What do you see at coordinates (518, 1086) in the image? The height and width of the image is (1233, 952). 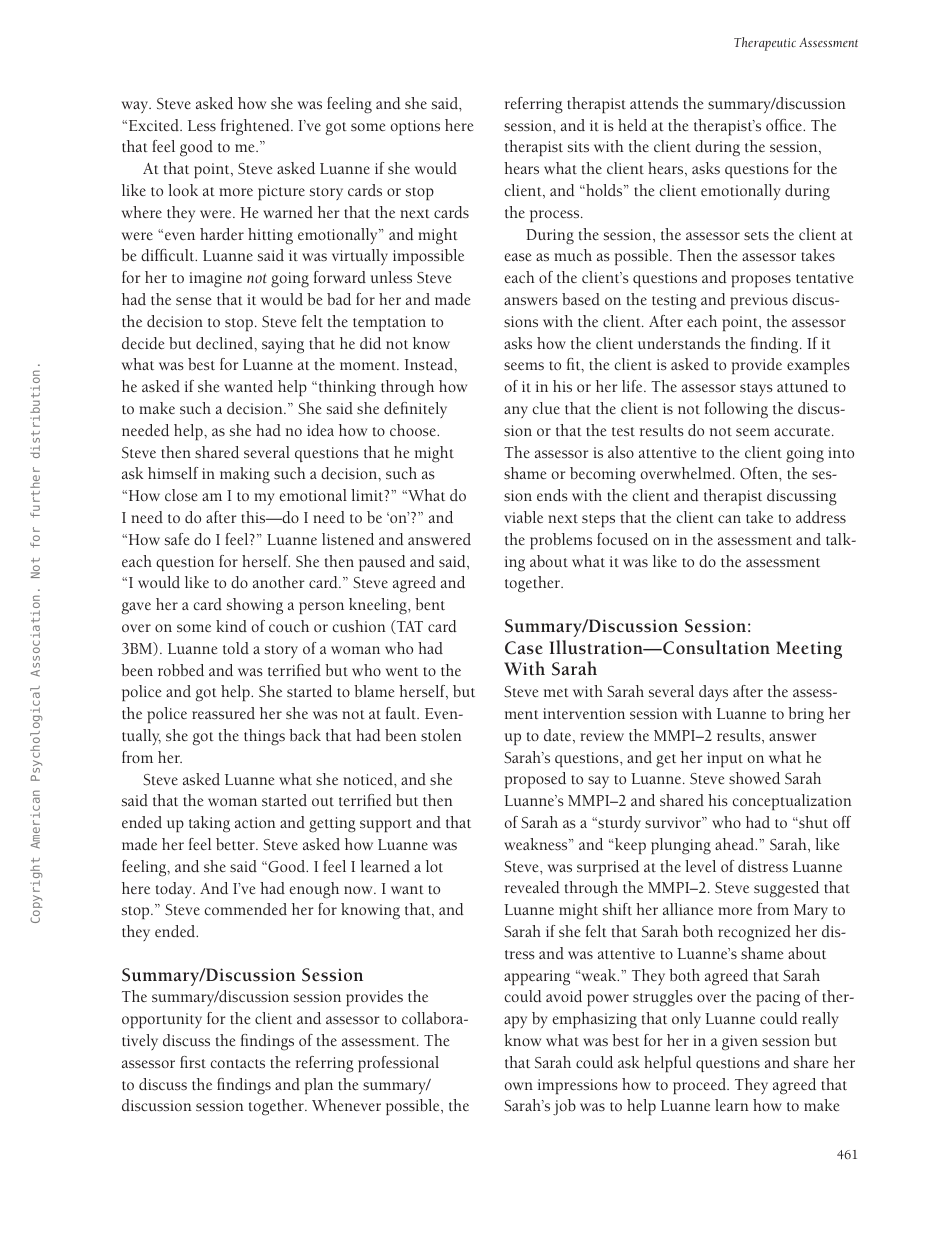 I see `own` at bounding box center [518, 1086].
